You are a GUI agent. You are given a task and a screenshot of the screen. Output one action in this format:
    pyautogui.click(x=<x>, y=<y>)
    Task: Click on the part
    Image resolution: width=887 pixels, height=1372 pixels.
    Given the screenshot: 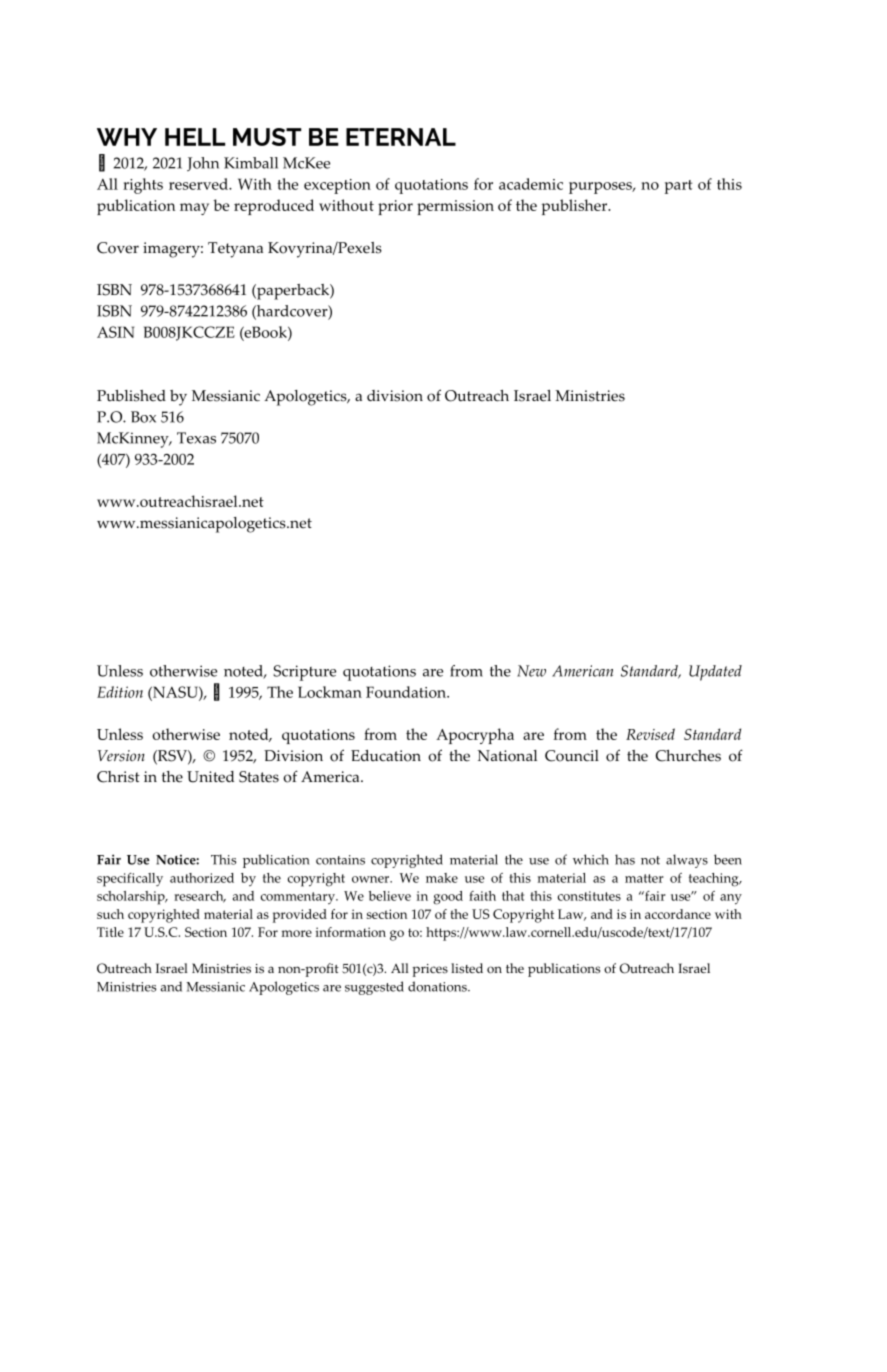 What is the action you would take?
    pyautogui.click(x=678, y=187)
